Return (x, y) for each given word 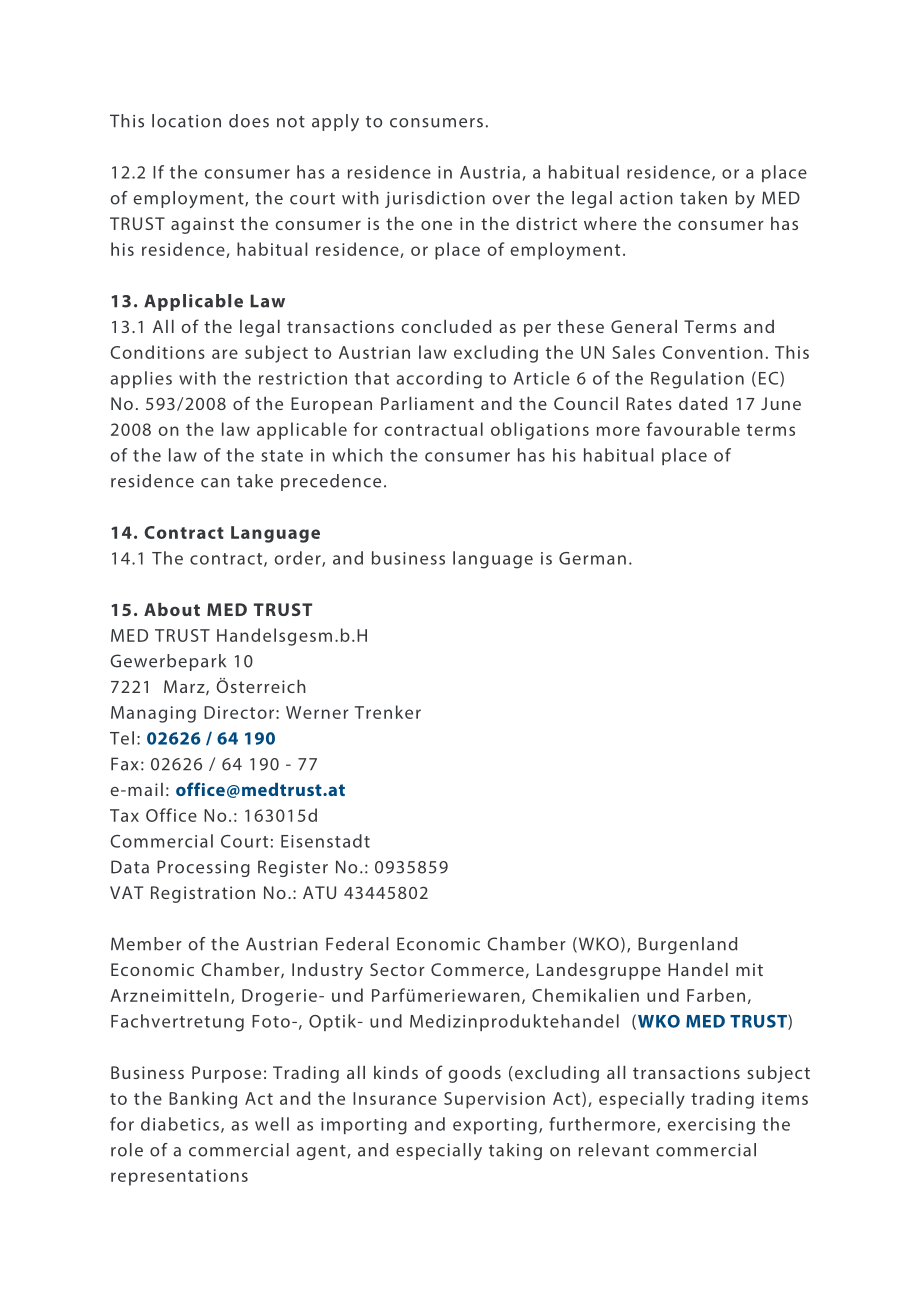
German (592, 558)
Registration (203, 894)
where (610, 223)
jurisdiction (435, 199)
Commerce (477, 969)
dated (703, 403)
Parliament (427, 403)
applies (141, 379)
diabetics (180, 1124)
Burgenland (687, 945)
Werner (317, 712)
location (186, 121)
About (172, 609)
